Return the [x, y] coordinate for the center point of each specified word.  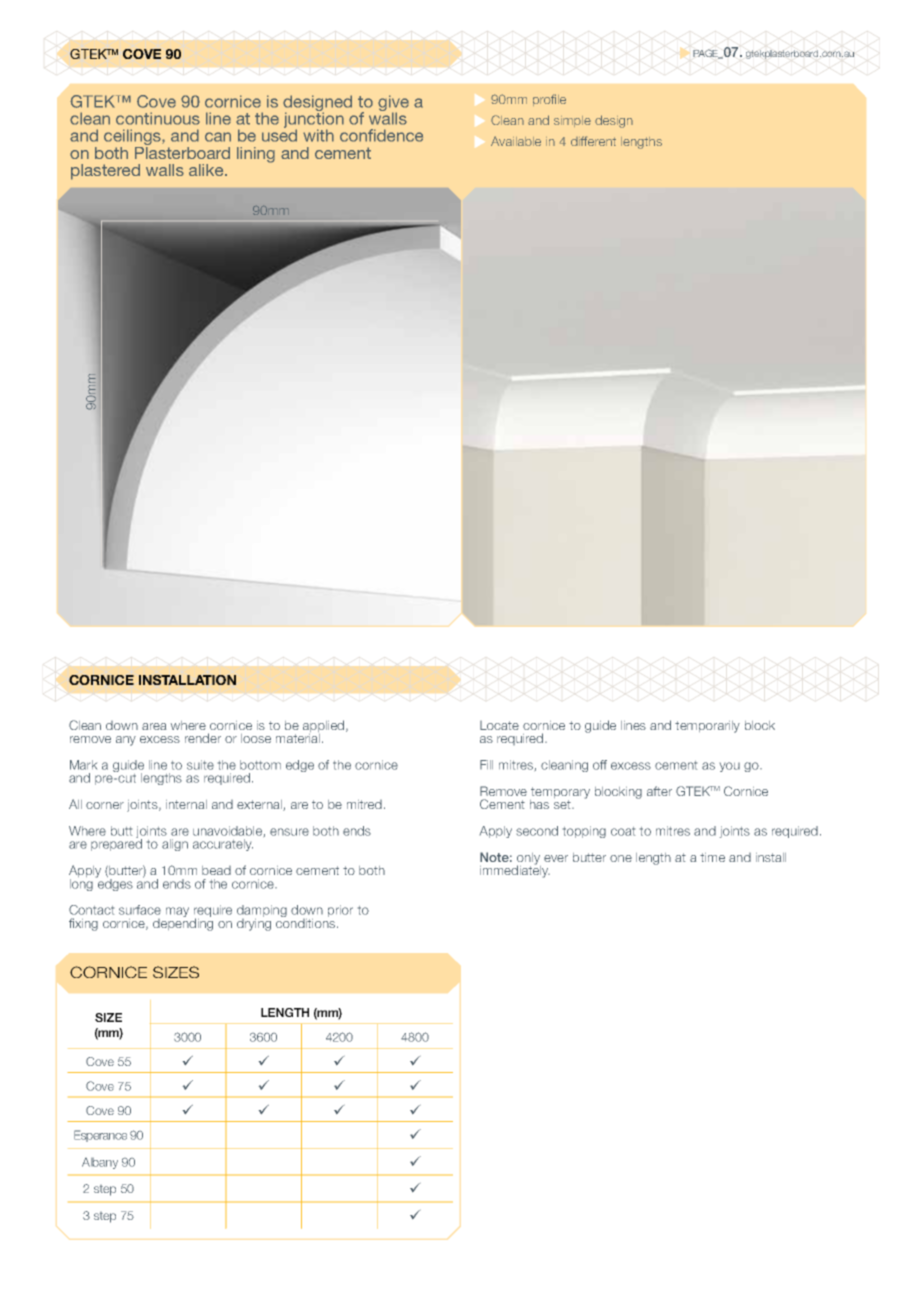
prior [340, 911]
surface [140, 910]
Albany [100, 1163]
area [154, 726]
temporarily [707, 727]
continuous [158, 118]
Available [516, 141]
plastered [105, 172]
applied [325, 727]
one [621, 858]
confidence [381, 135]
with [318, 135]
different [593, 141]
